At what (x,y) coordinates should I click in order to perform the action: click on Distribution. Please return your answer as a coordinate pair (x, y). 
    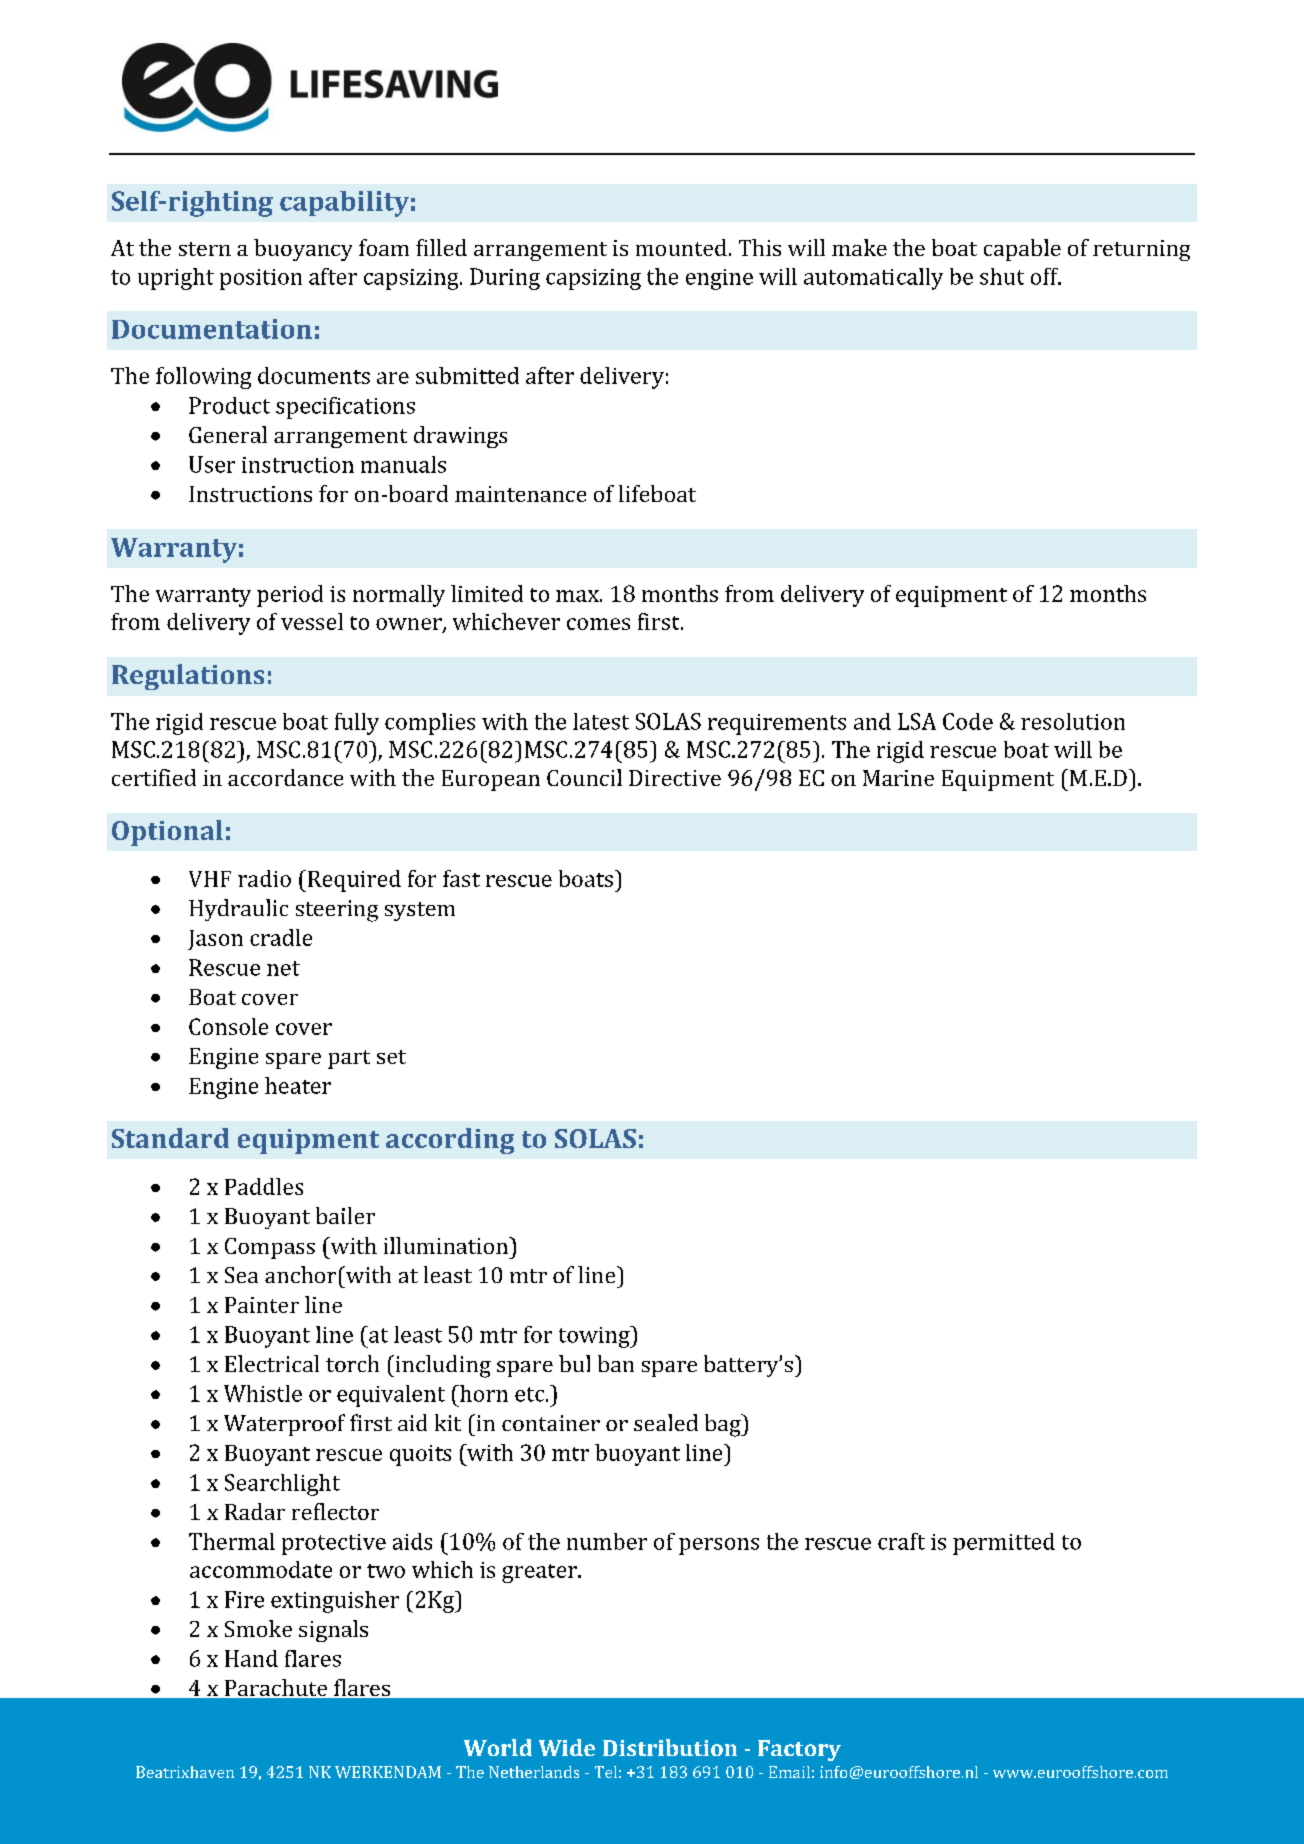
    Looking at the image, I should click on (670, 1747).
